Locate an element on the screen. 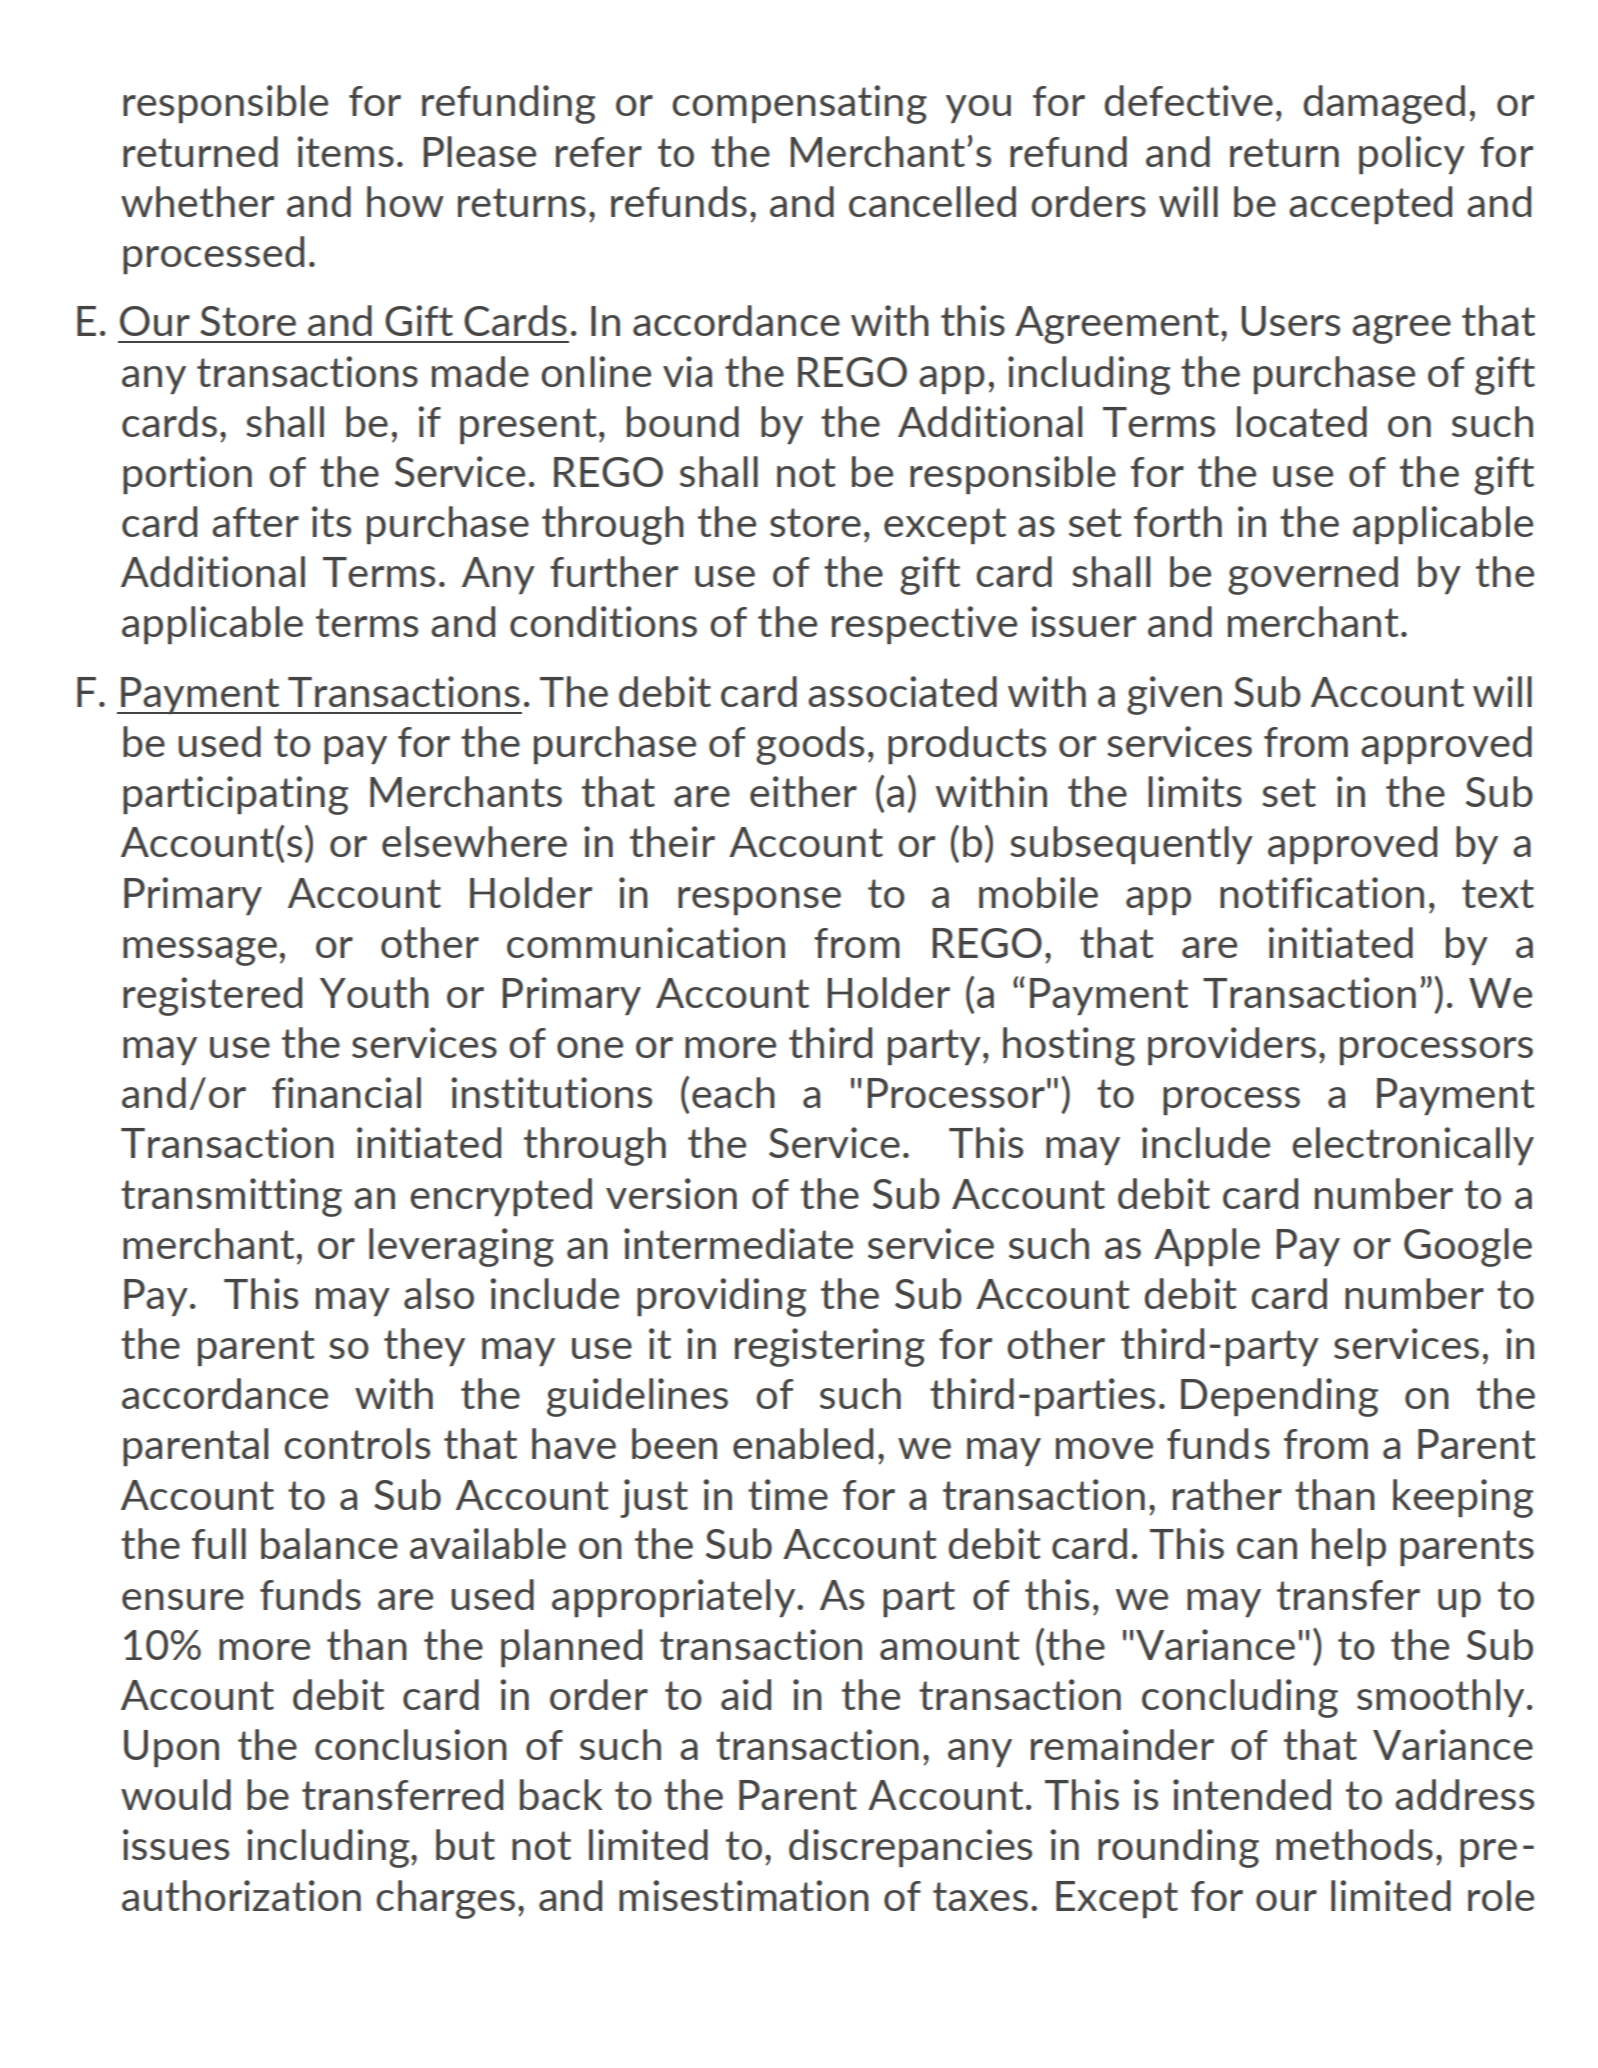  elsewhere is located at coordinates (474, 841).
